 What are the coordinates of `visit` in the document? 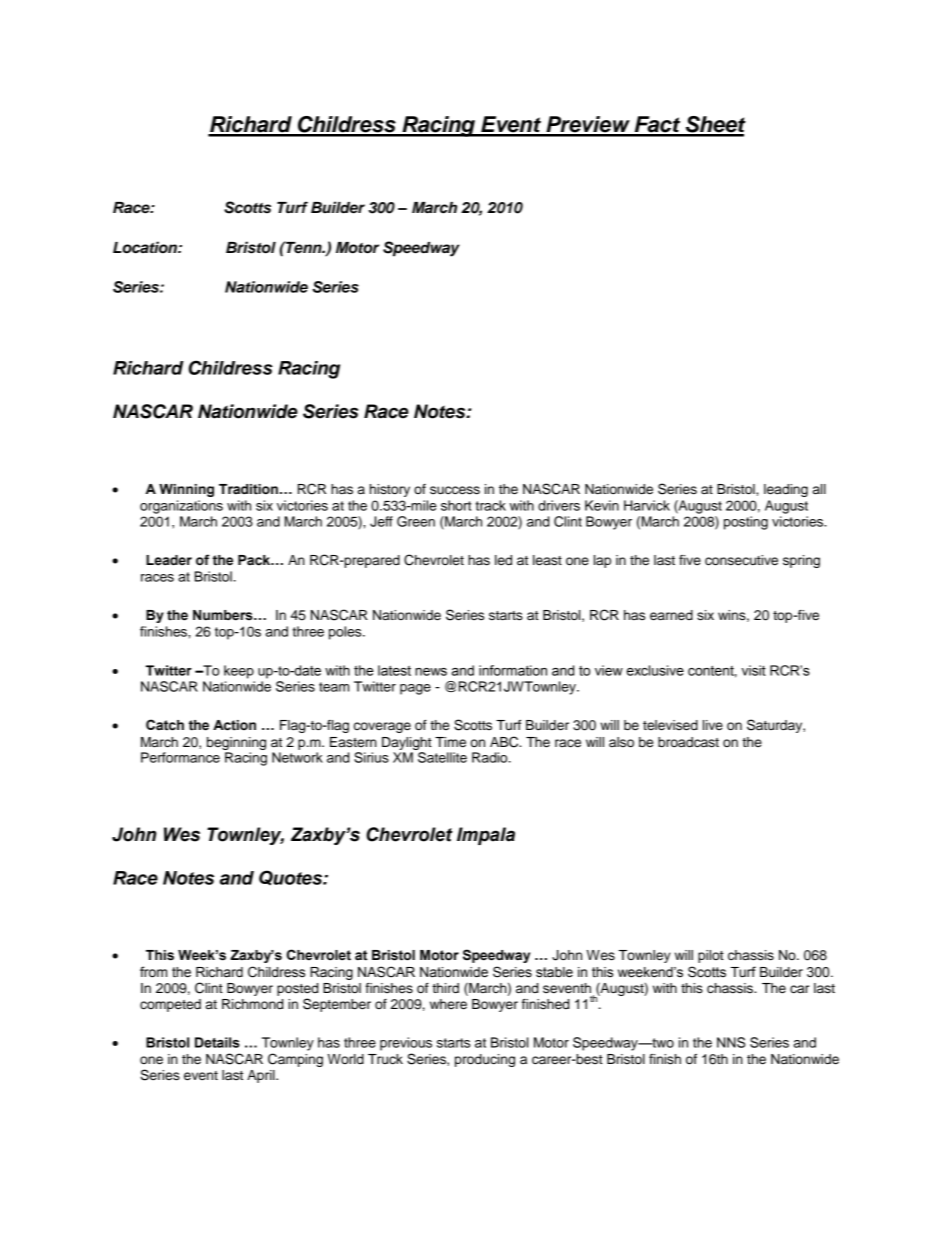 It's located at (754, 670).
